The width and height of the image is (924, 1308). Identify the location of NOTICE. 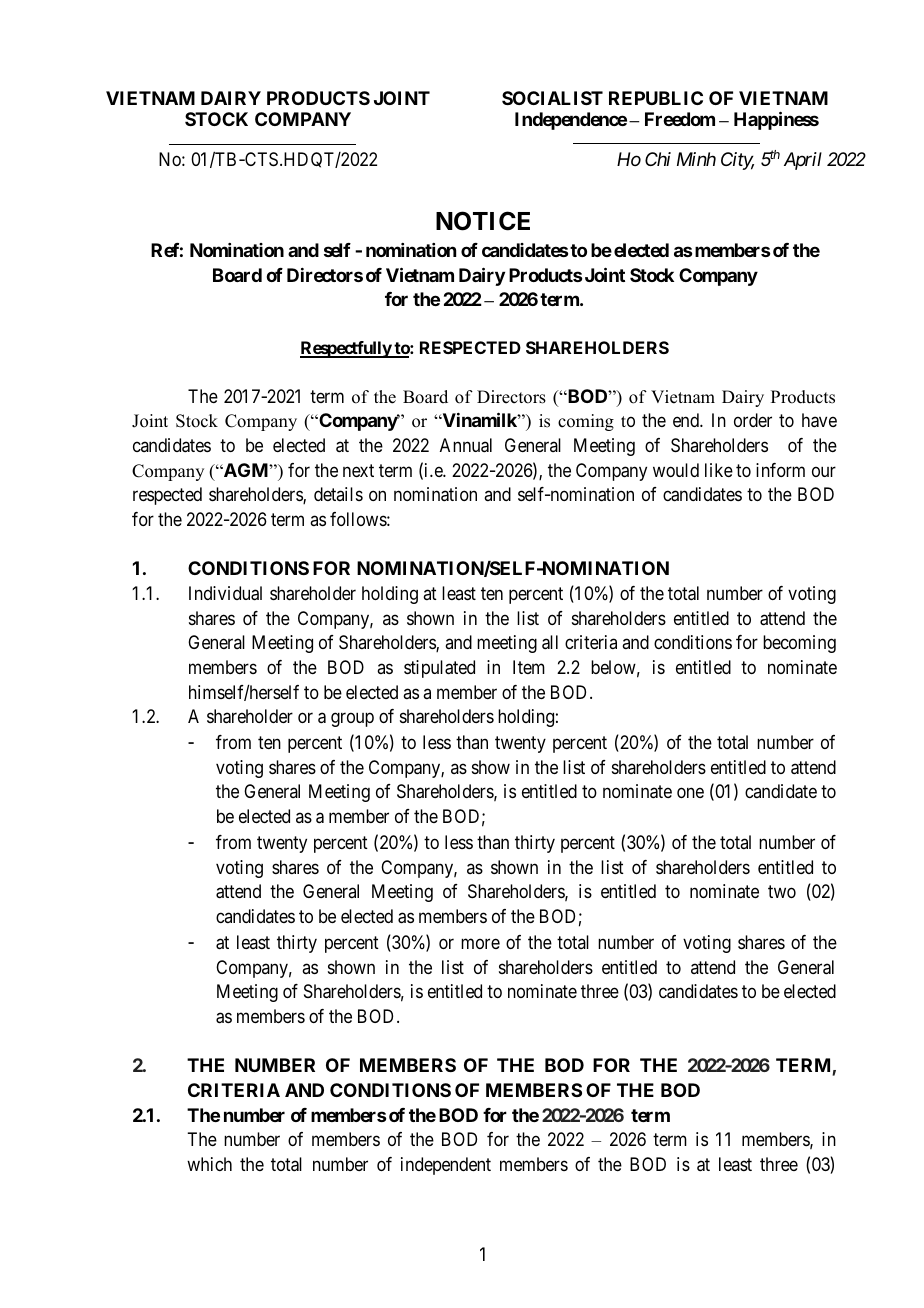
(483, 221).
